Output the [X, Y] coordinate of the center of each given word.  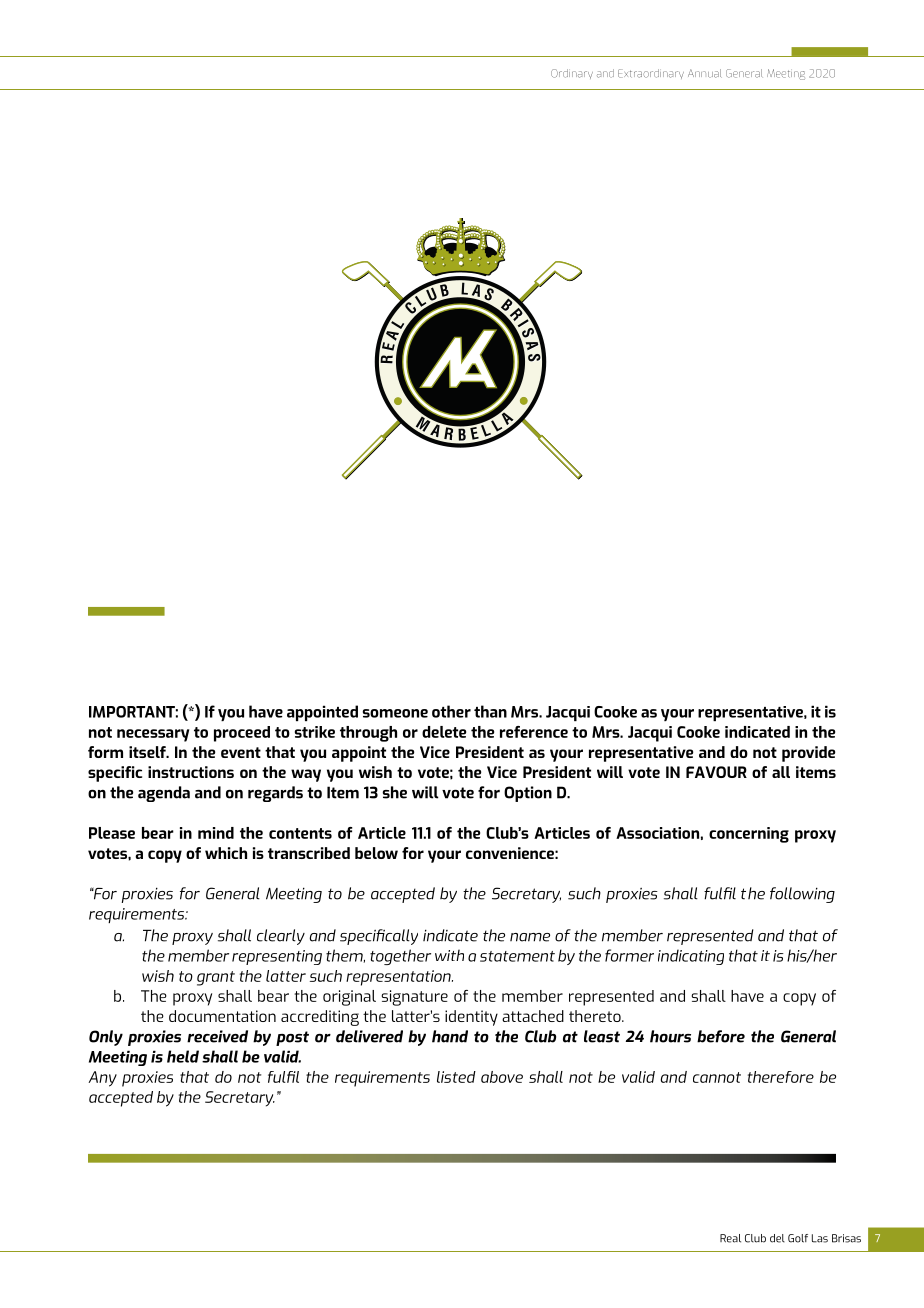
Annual [705, 73]
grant [216, 978]
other [451, 711]
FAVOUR [716, 772]
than [490, 711]
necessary [153, 735]
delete [444, 732]
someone [395, 713]
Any [102, 1079]
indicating [691, 957]
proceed [242, 734]
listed [456, 1077]
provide [808, 754]
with [449, 955]
